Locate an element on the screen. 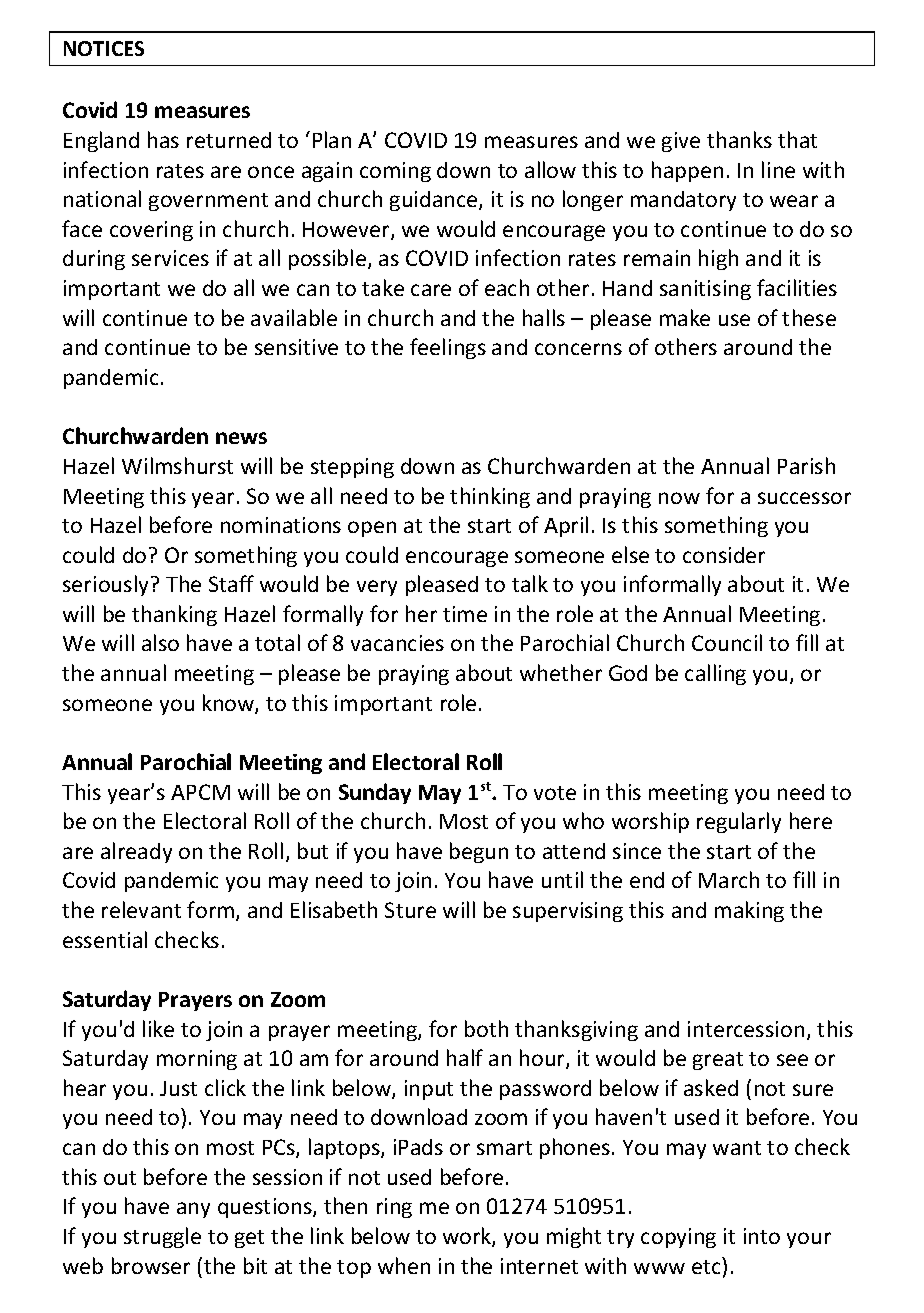  already is located at coordinates (136, 852).
